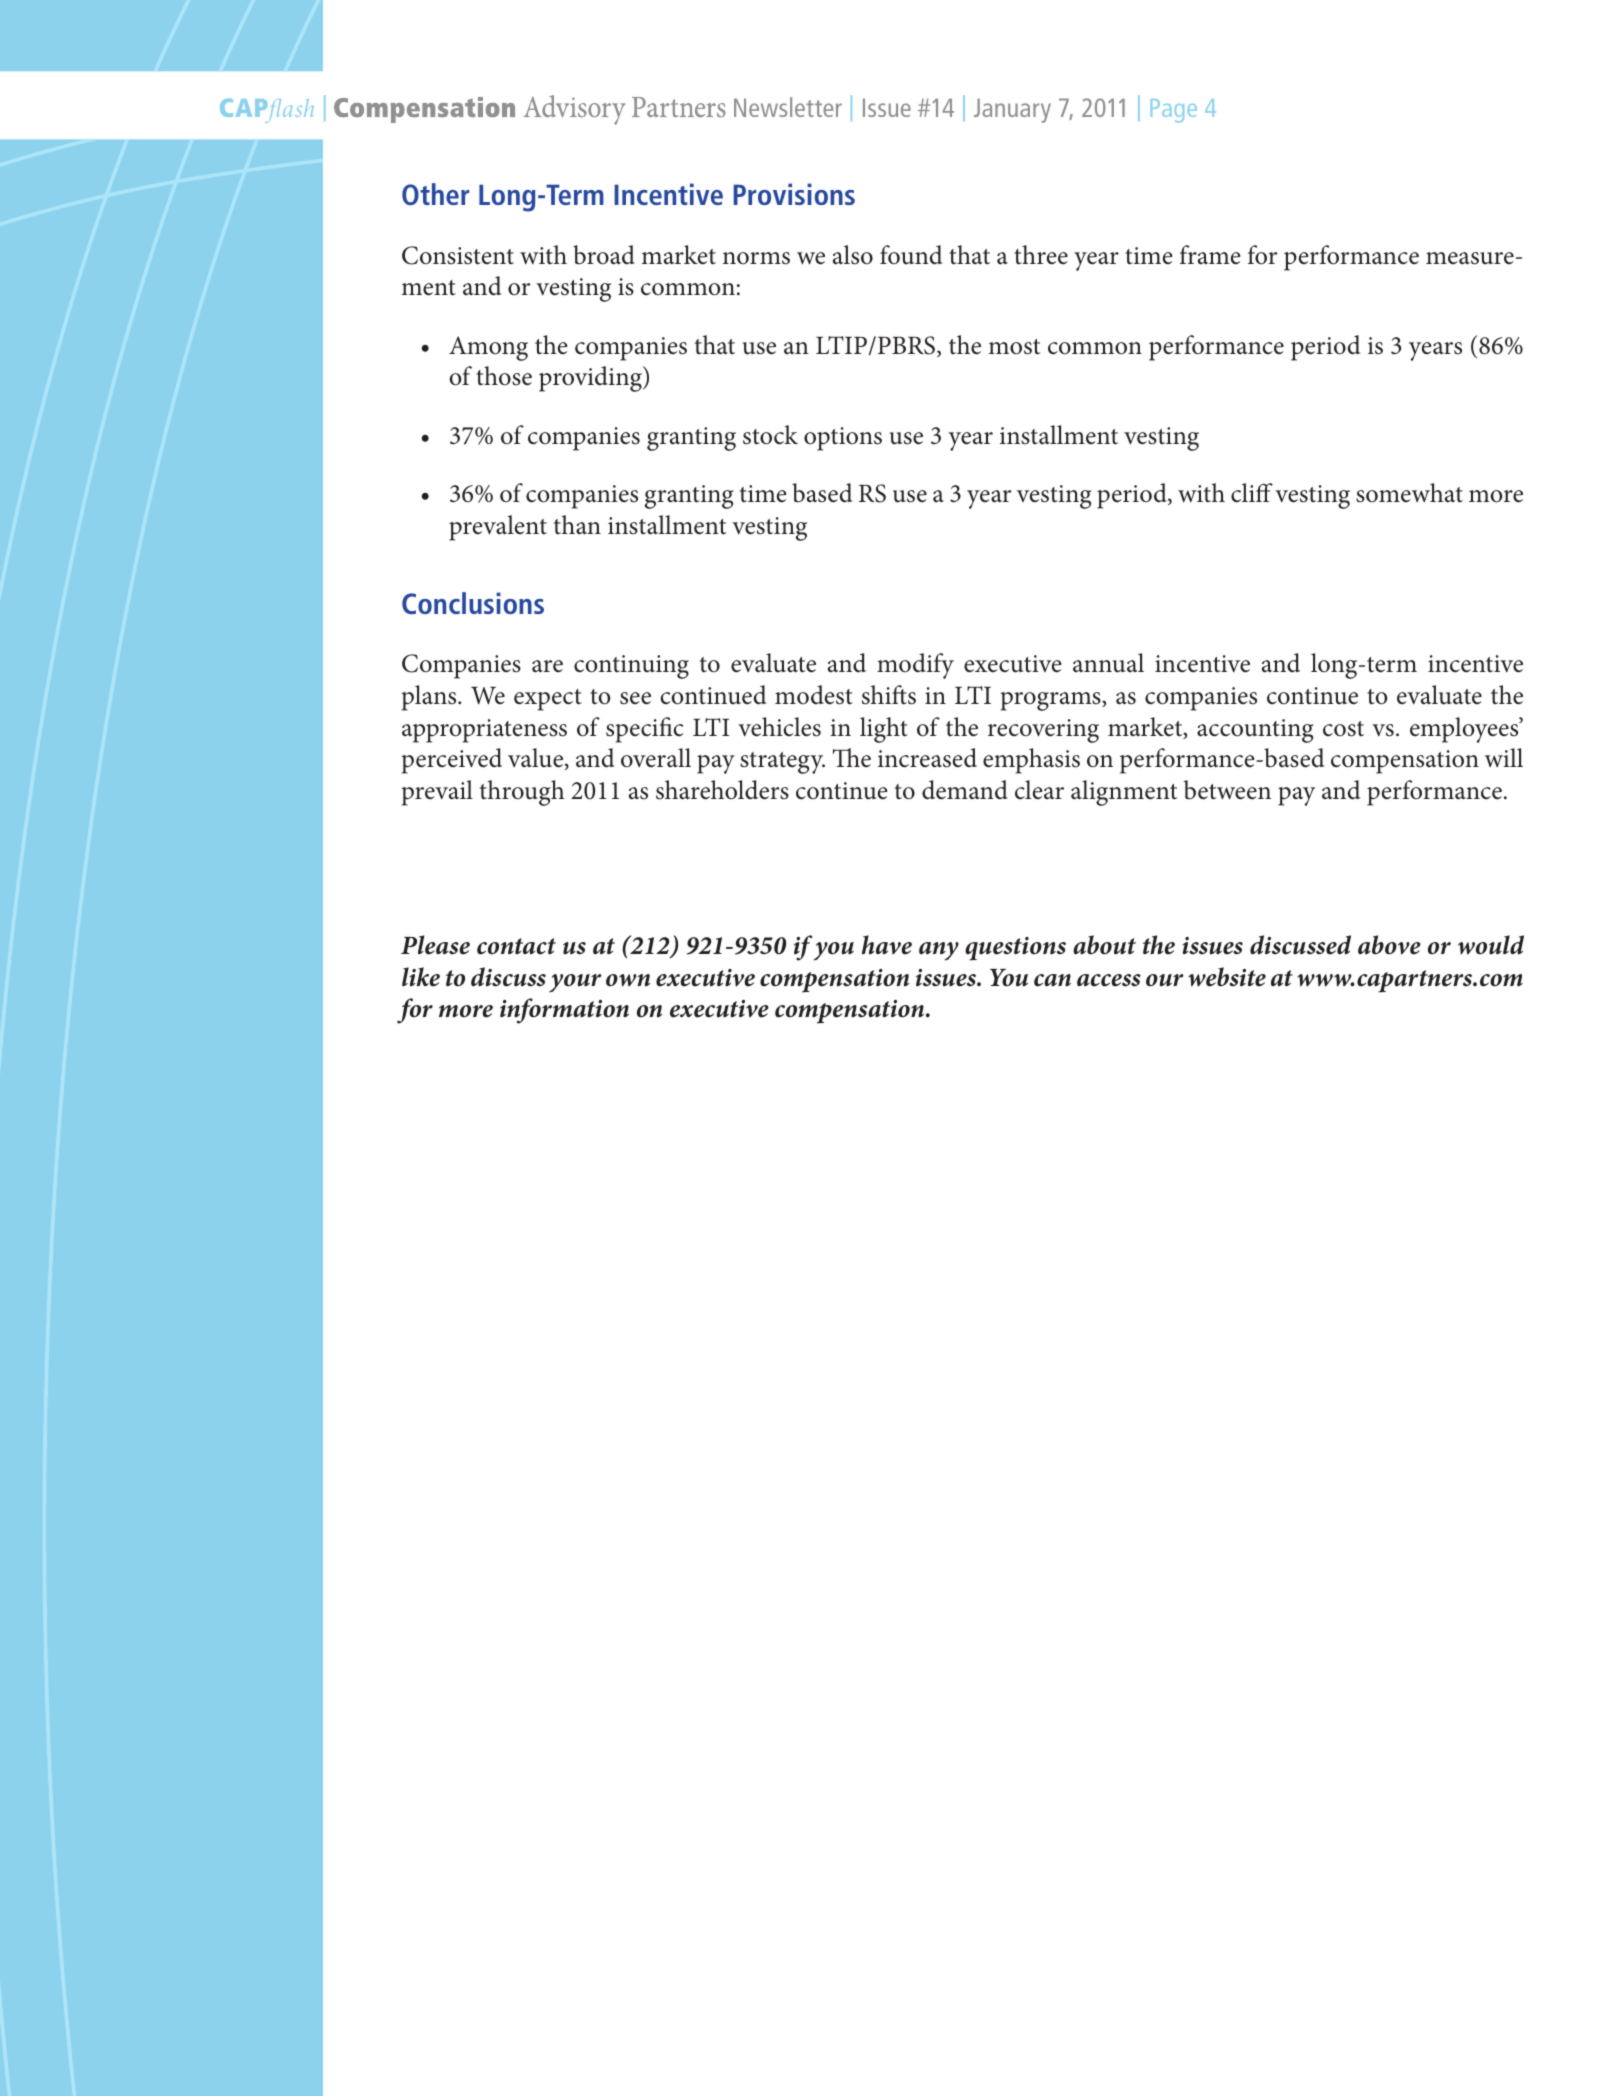 This screenshot has height=2096, width=1619. I want to click on providing, so click(591, 379).
